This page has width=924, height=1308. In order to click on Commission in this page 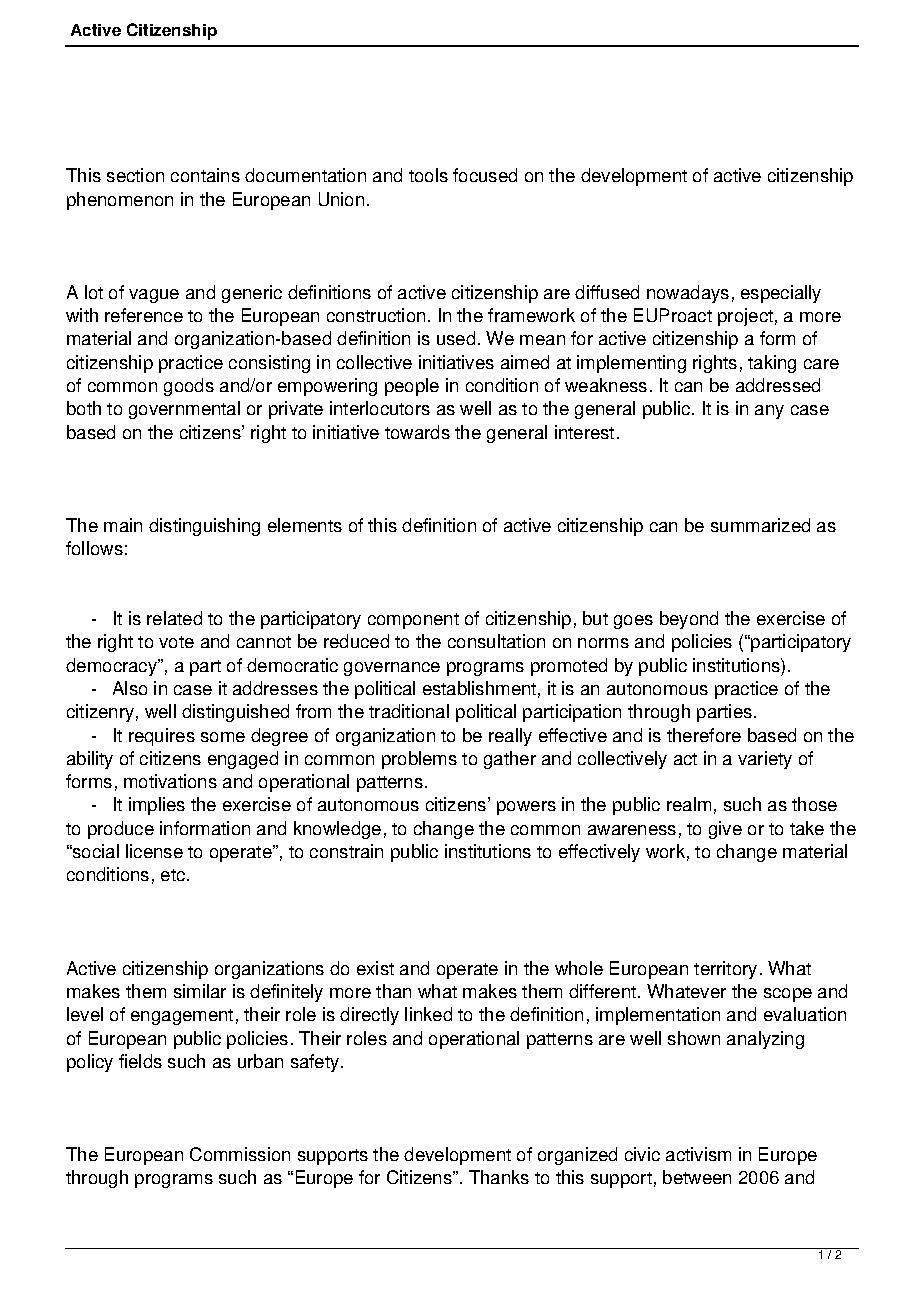, I will do `click(240, 1154)`.
